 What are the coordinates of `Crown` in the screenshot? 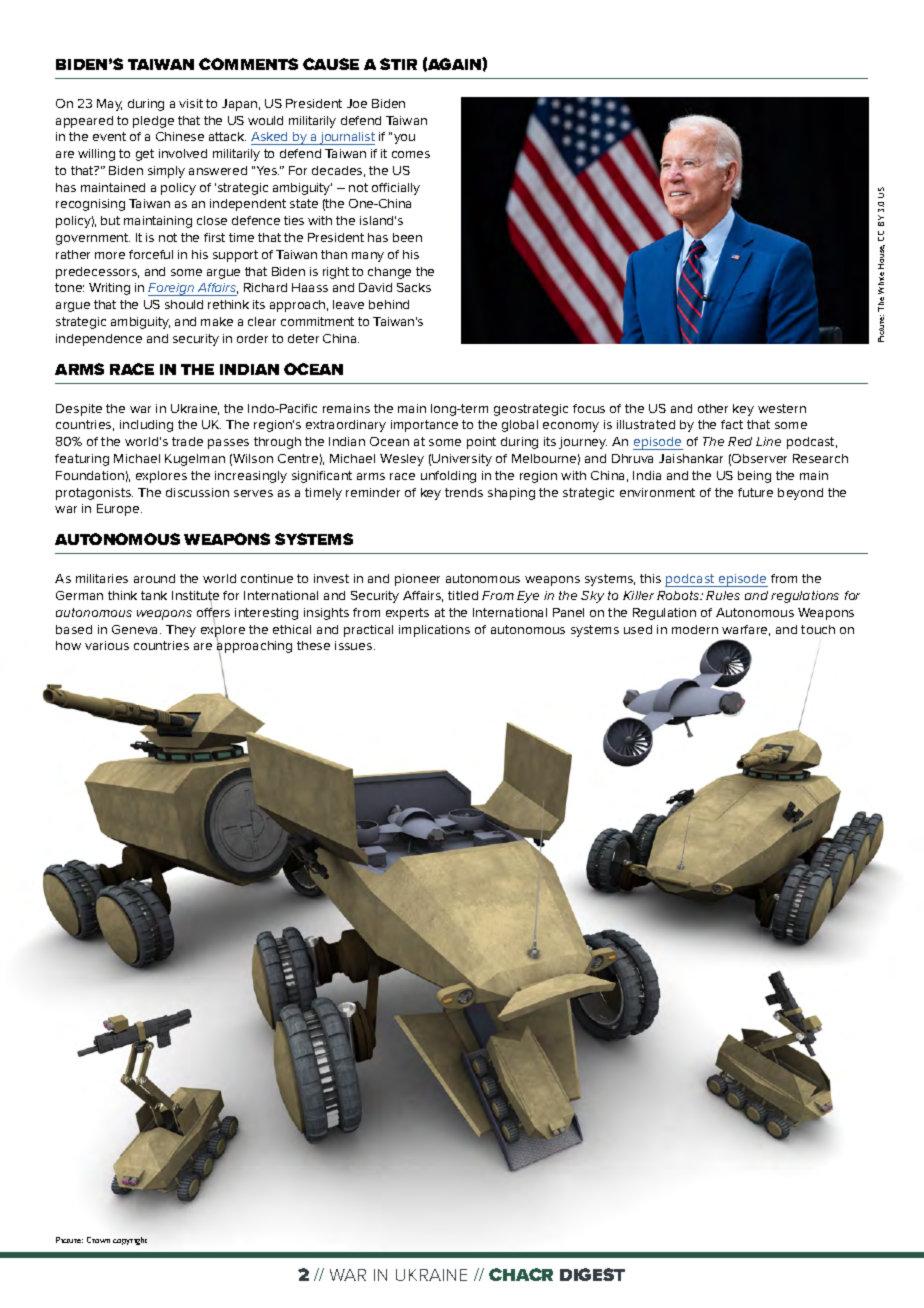 It's located at (98, 1240).
